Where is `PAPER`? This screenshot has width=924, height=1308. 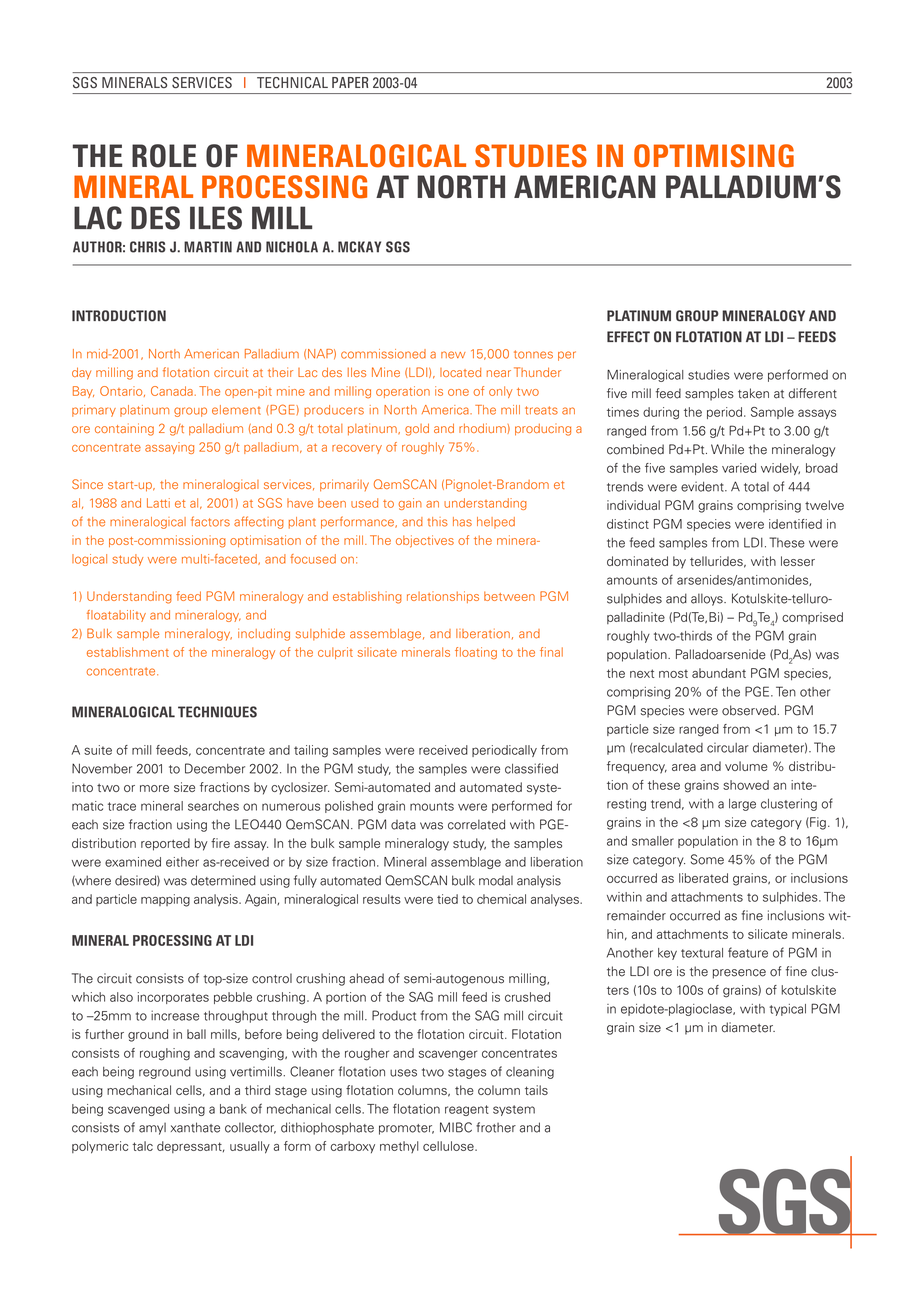 PAPER is located at coordinates (350, 82).
